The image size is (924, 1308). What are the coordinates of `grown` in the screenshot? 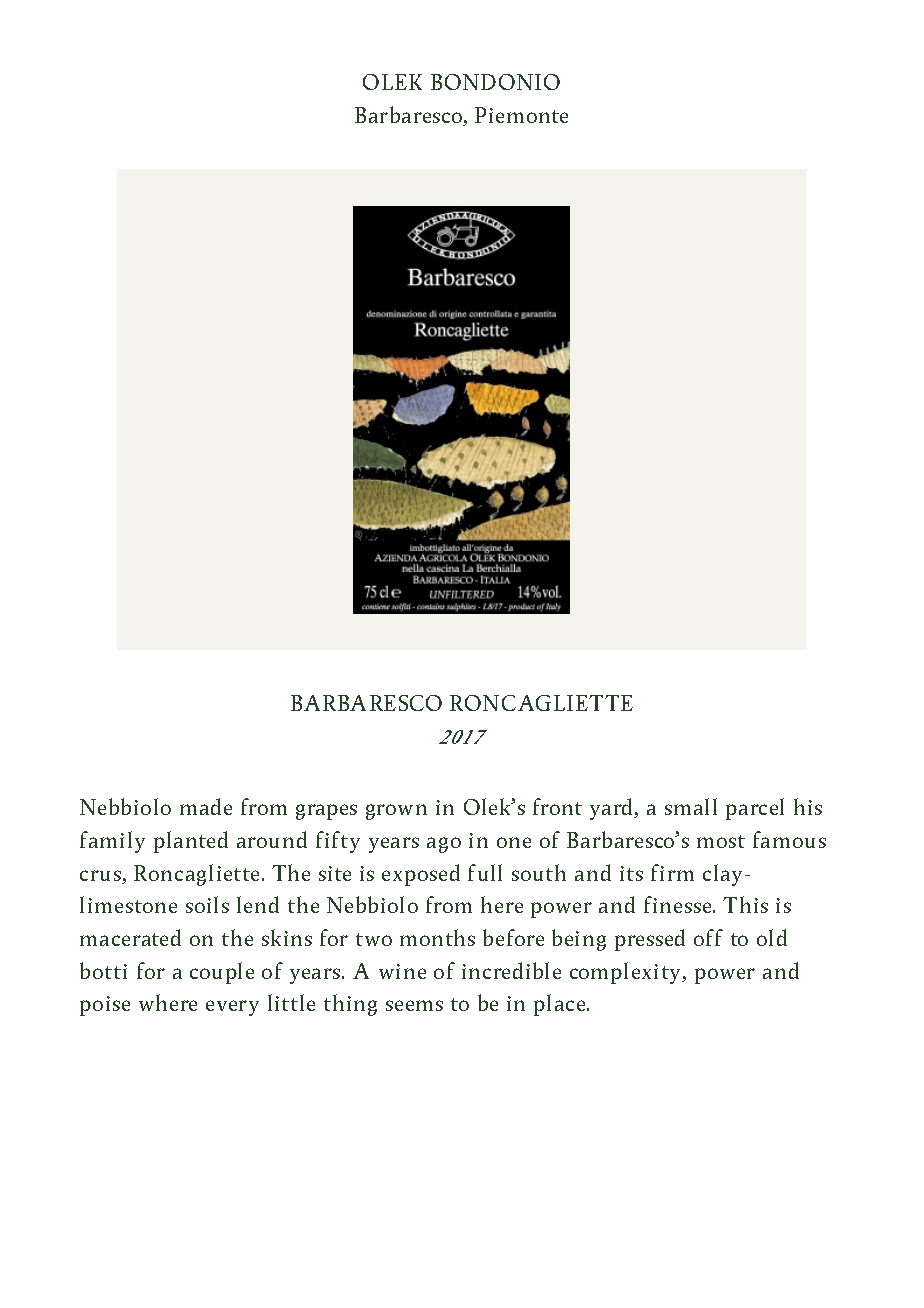 It's located at (396, 812).
